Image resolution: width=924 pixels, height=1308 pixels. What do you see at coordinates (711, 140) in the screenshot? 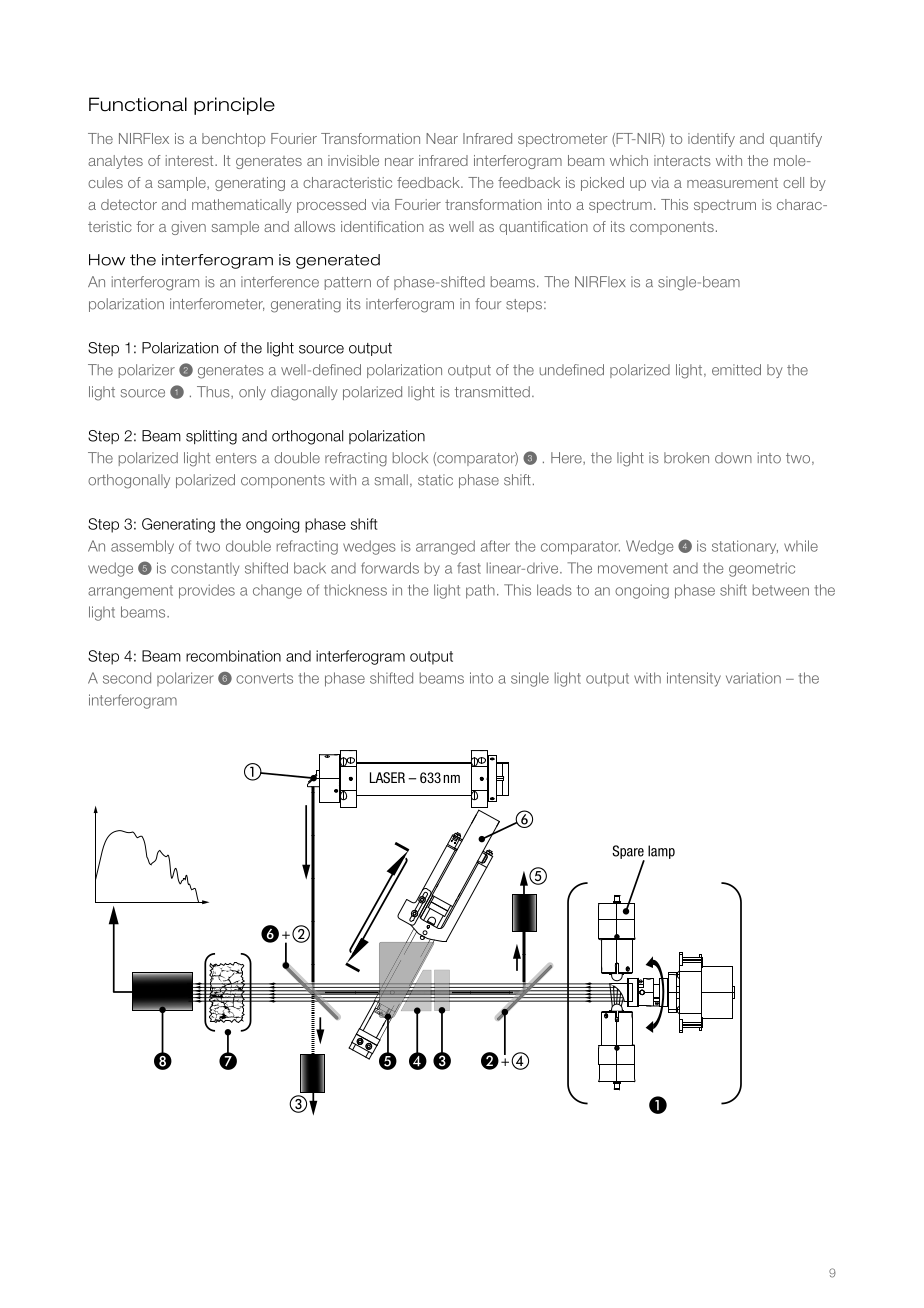
I see `identify` at bounding box center [711, 140].
